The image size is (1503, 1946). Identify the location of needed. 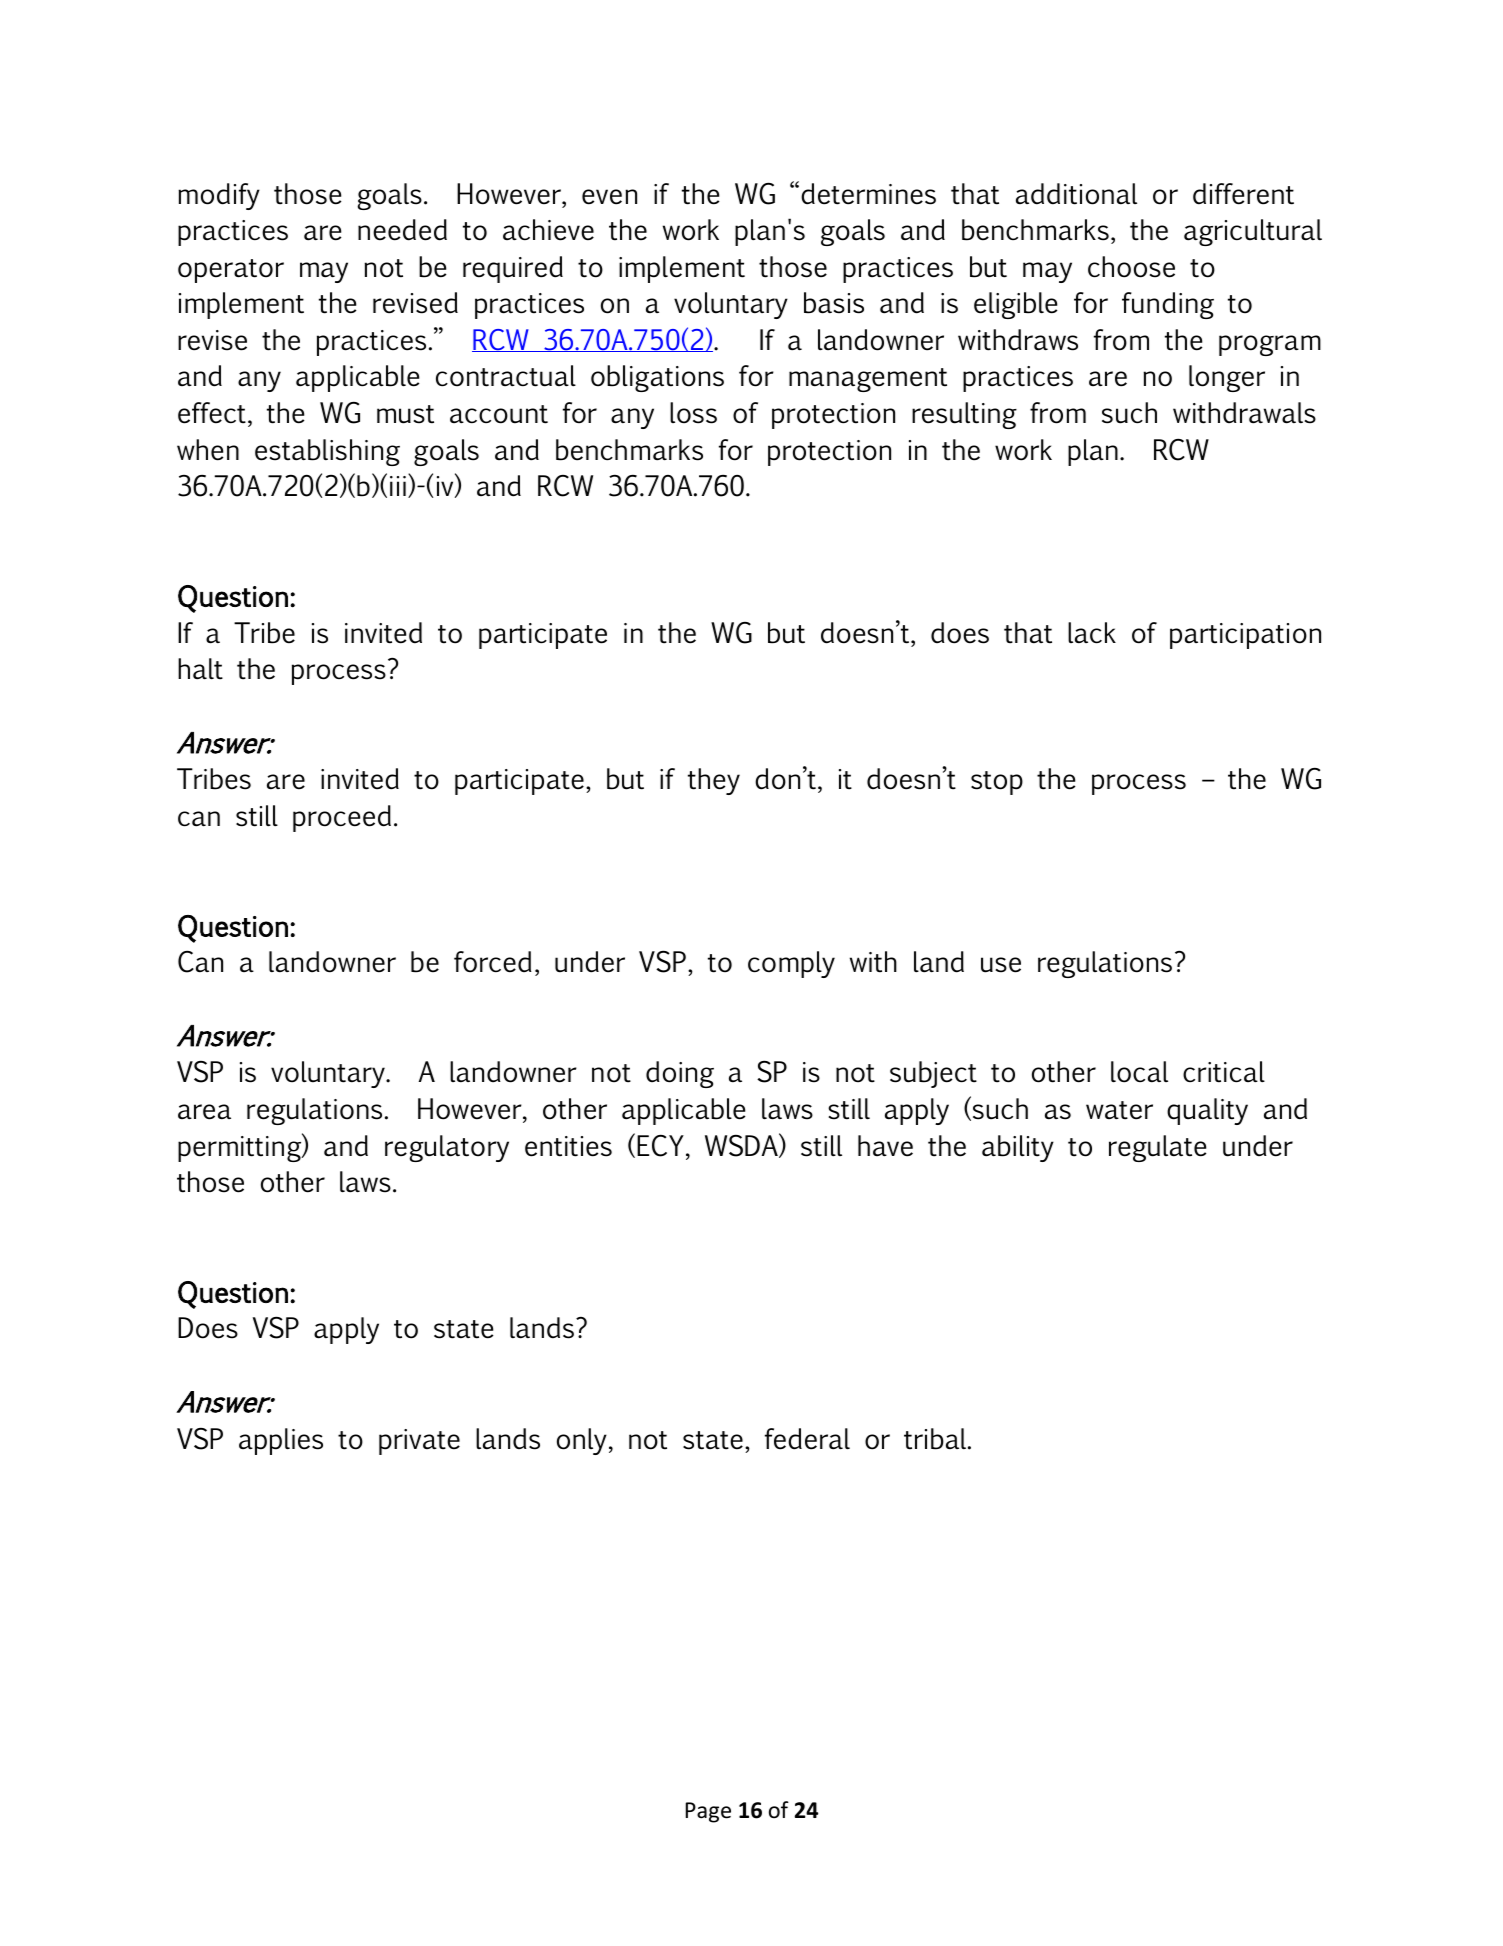
(402, 230).
